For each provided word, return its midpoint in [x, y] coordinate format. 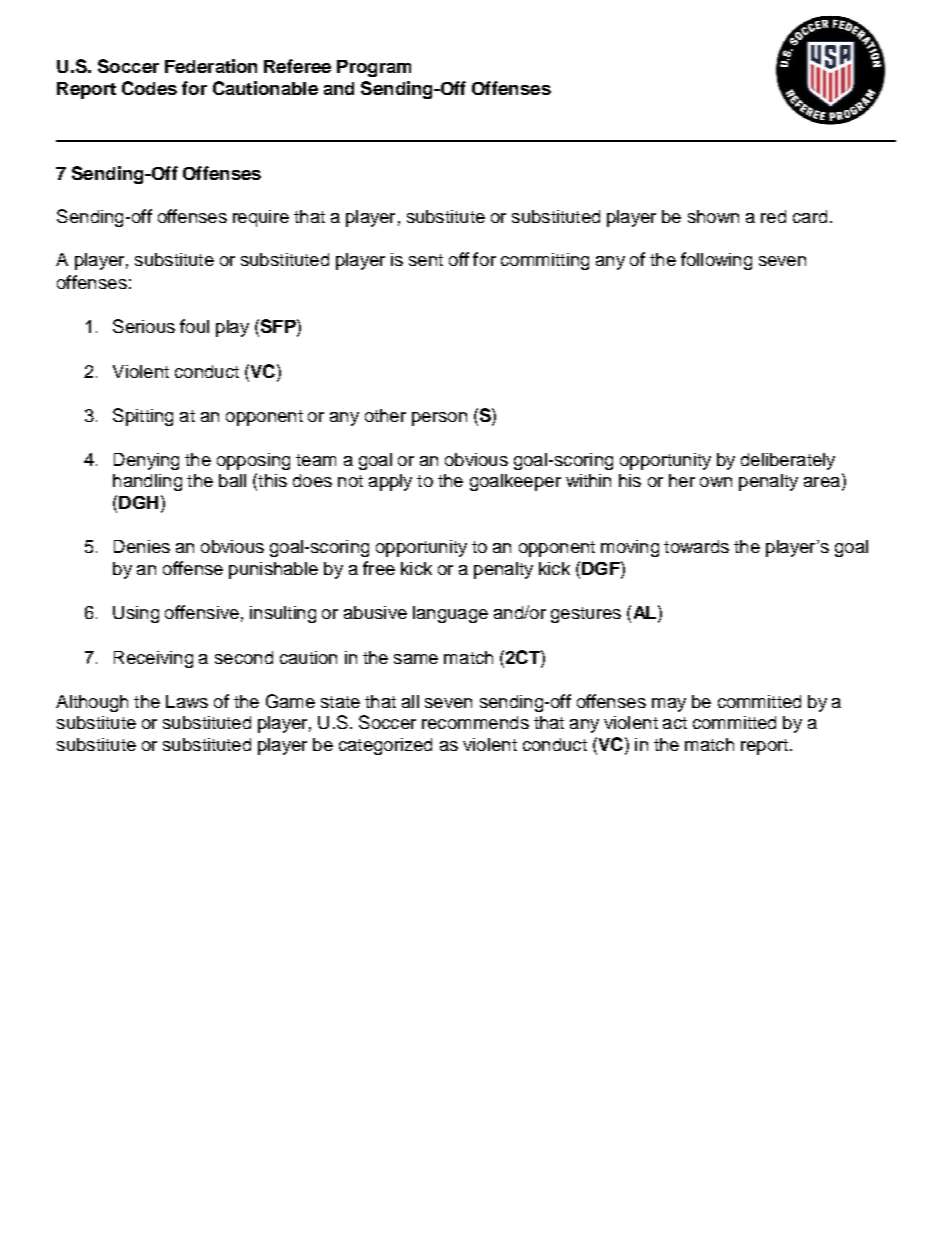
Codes [149, 88]
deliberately [788, 461]
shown [713, 216]
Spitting [143, 417]
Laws [187, 701]
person [439, 419]
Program [374, 68]
